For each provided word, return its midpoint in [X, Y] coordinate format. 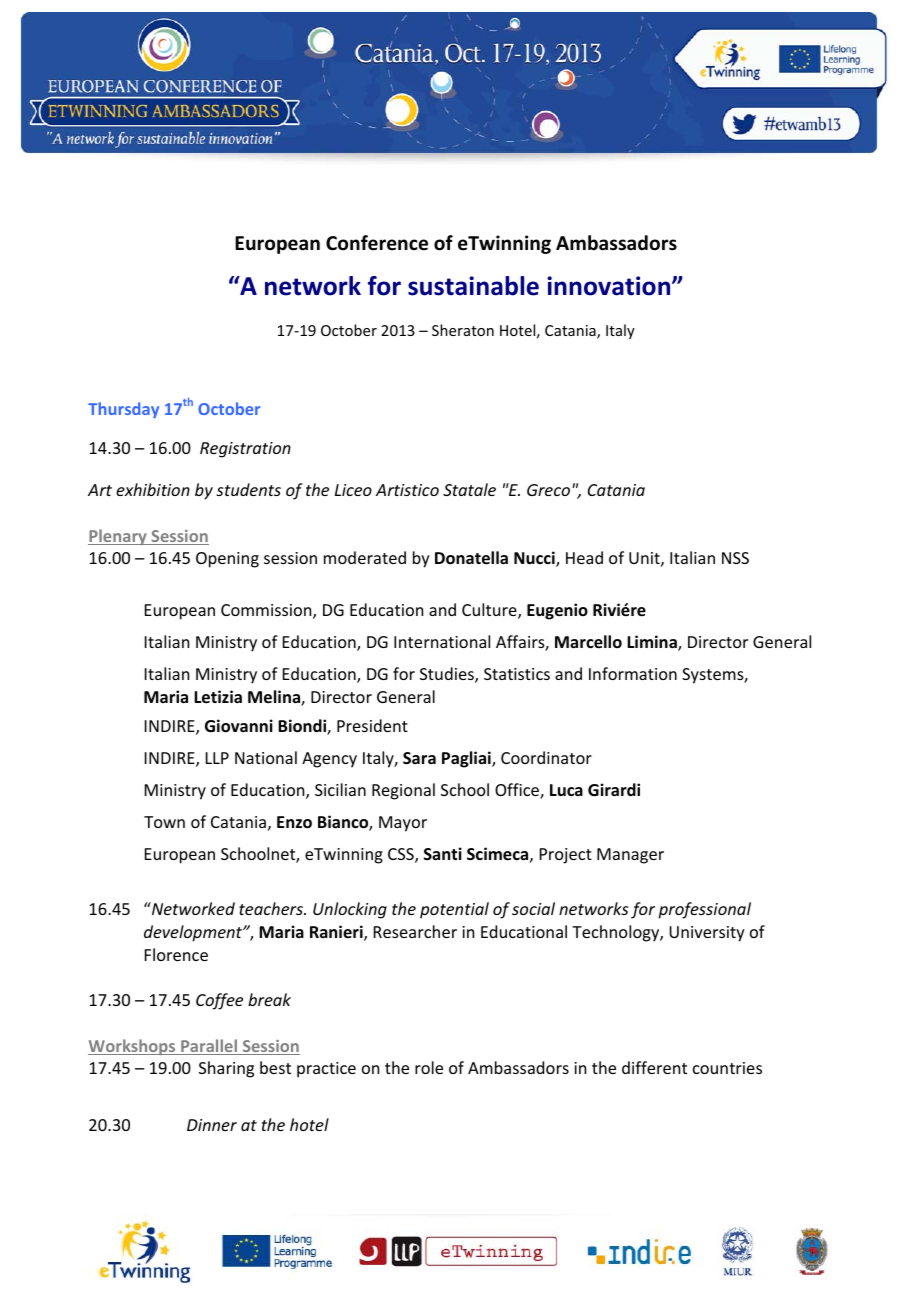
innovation [610, 286]
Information [633, 673]
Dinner [212, 1125]
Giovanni [239, 726]
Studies [448, 675]
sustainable [473, 286]
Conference [377, 243]
